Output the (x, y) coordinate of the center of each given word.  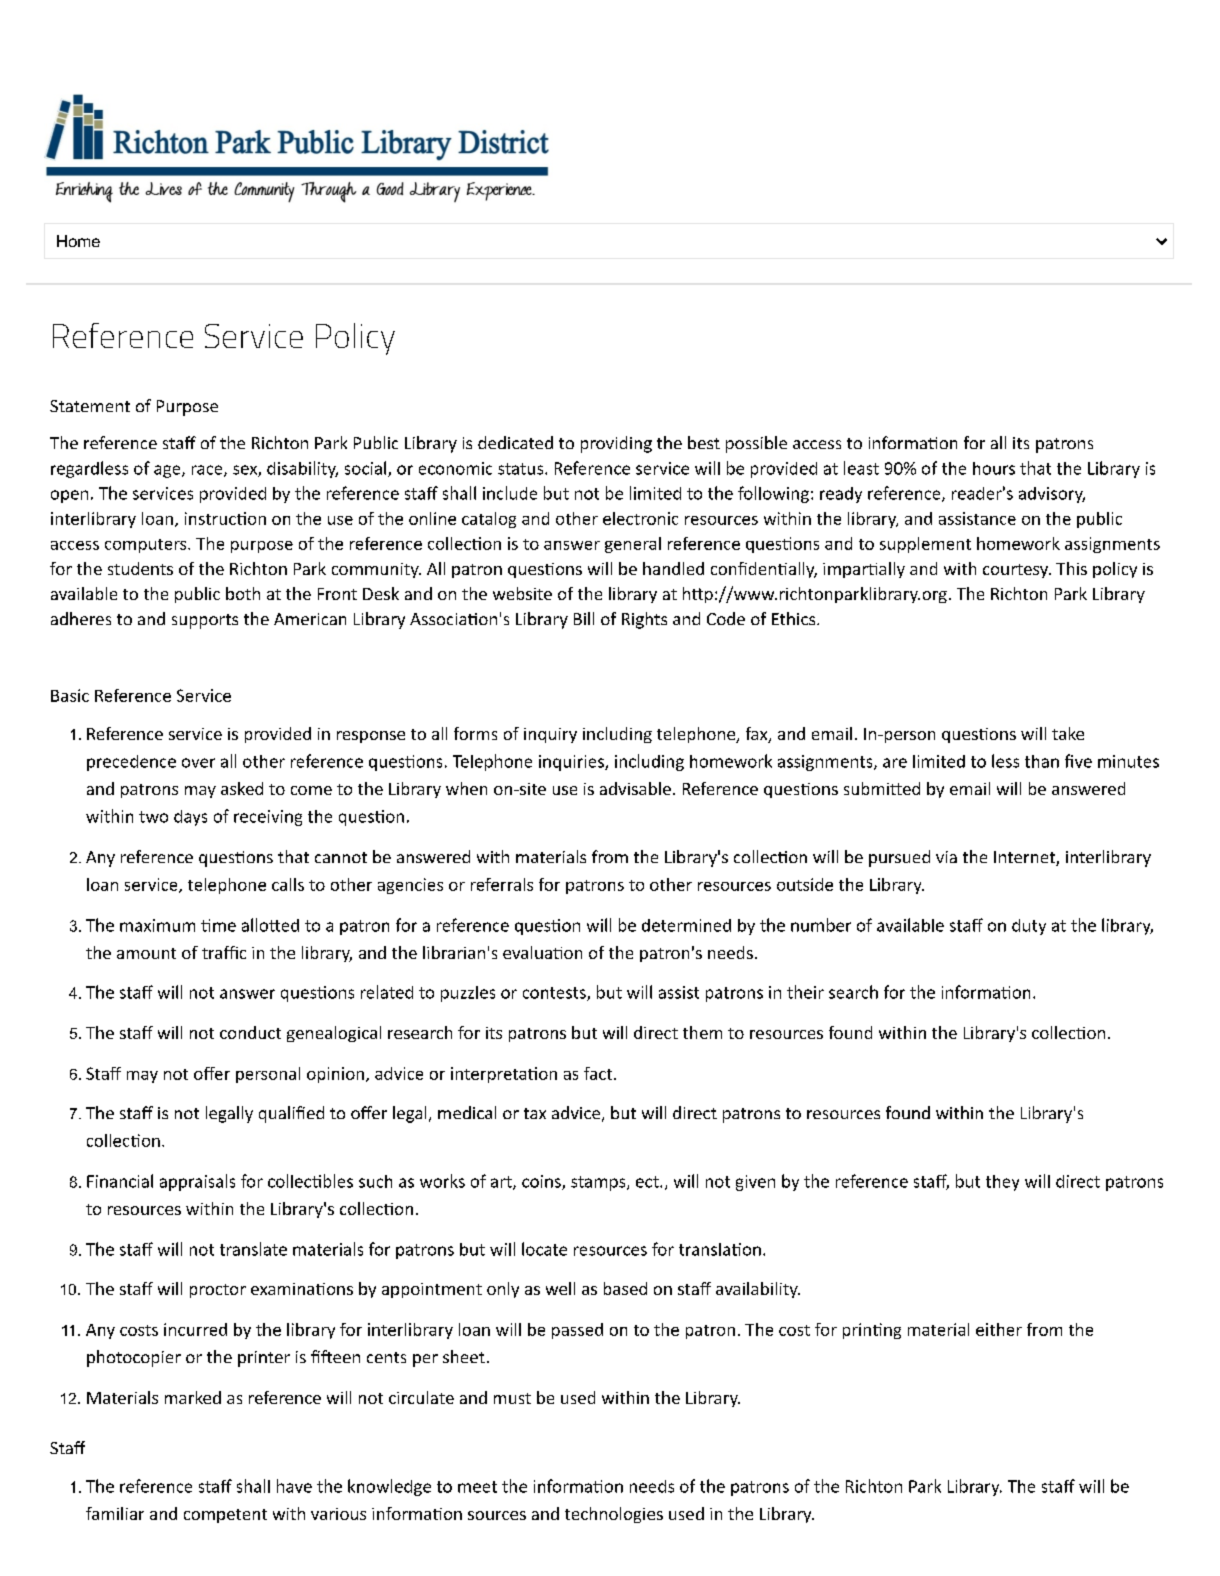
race (208, 471)
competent (225, 1516)
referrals (502, 884)
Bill (584, 618)
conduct (250, 1032)
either (999, 1329)
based (625, 1288)
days (190, 818)
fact (599, 1073)
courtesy (1017, 571)
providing (616, 444)
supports (205, 621)
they (1002, 1183)
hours (994, 468)
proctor (218, 1291)
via (946, 857)
